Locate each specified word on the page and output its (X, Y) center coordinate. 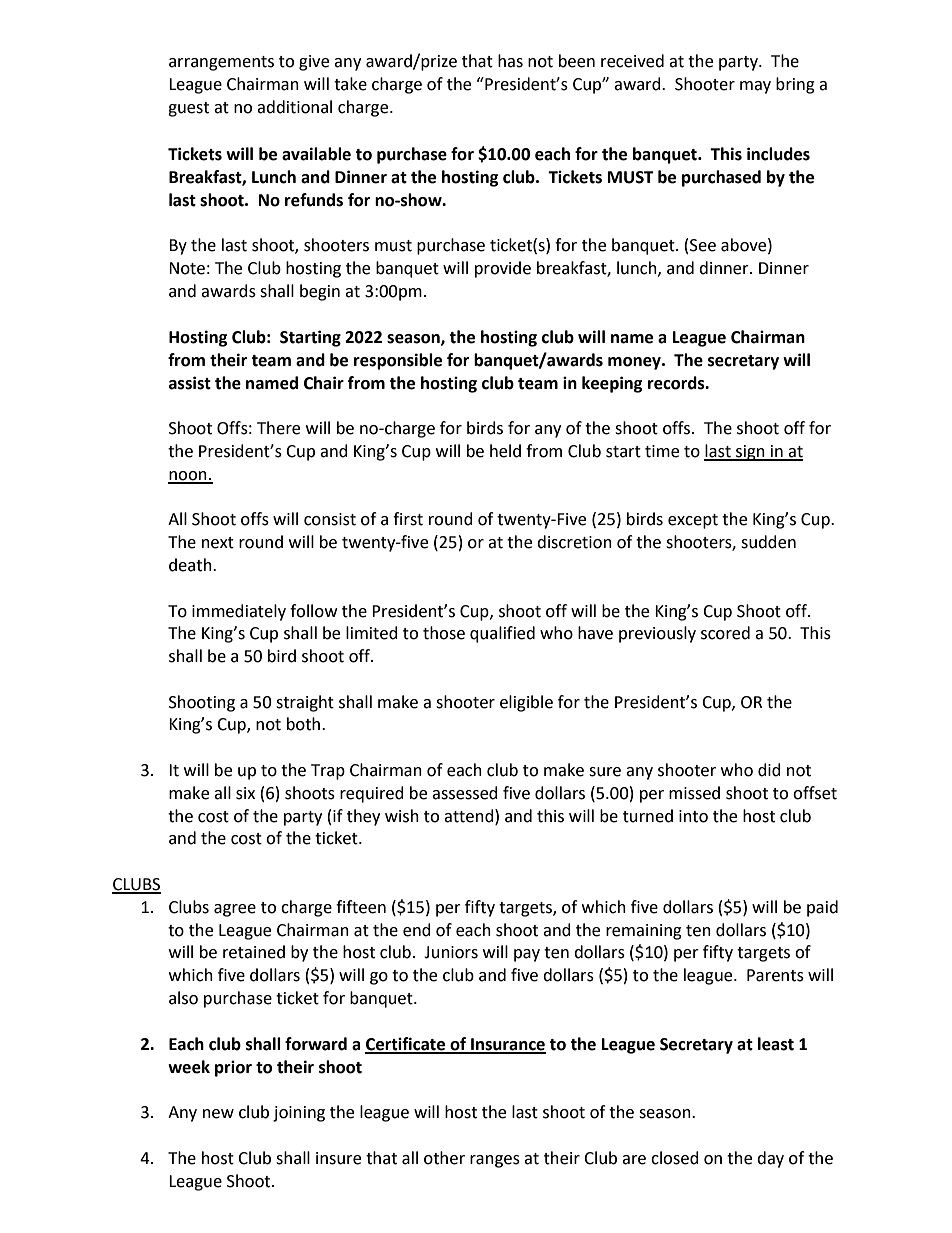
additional (294, 107)
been (577, 61)
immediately (239, 612)
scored (725, 633)
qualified (502, 634)
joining (299, 1114)
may (755, 87)
